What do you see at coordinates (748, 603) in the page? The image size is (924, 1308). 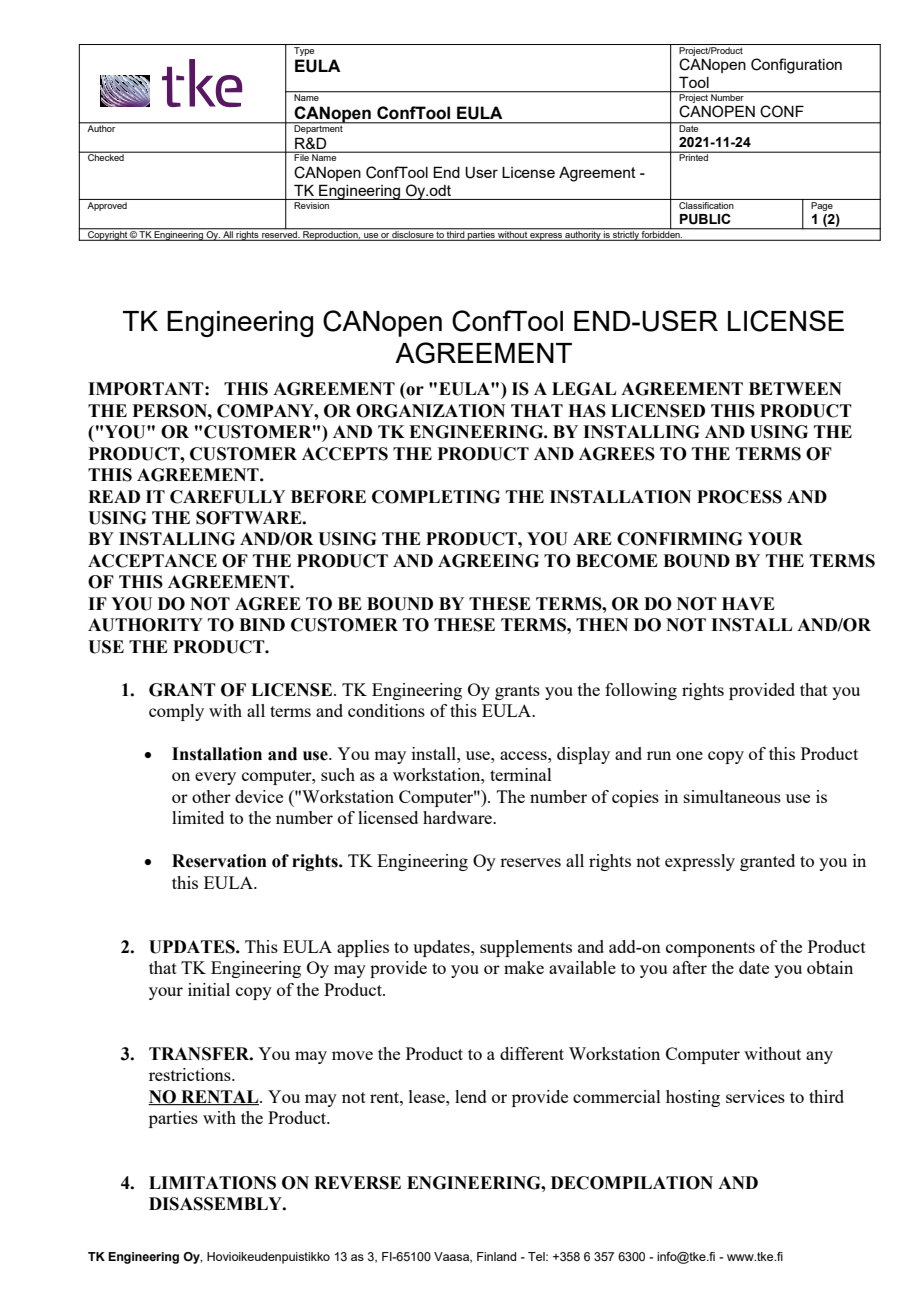 I see `HAVE` at bounding box center [748, 603].
